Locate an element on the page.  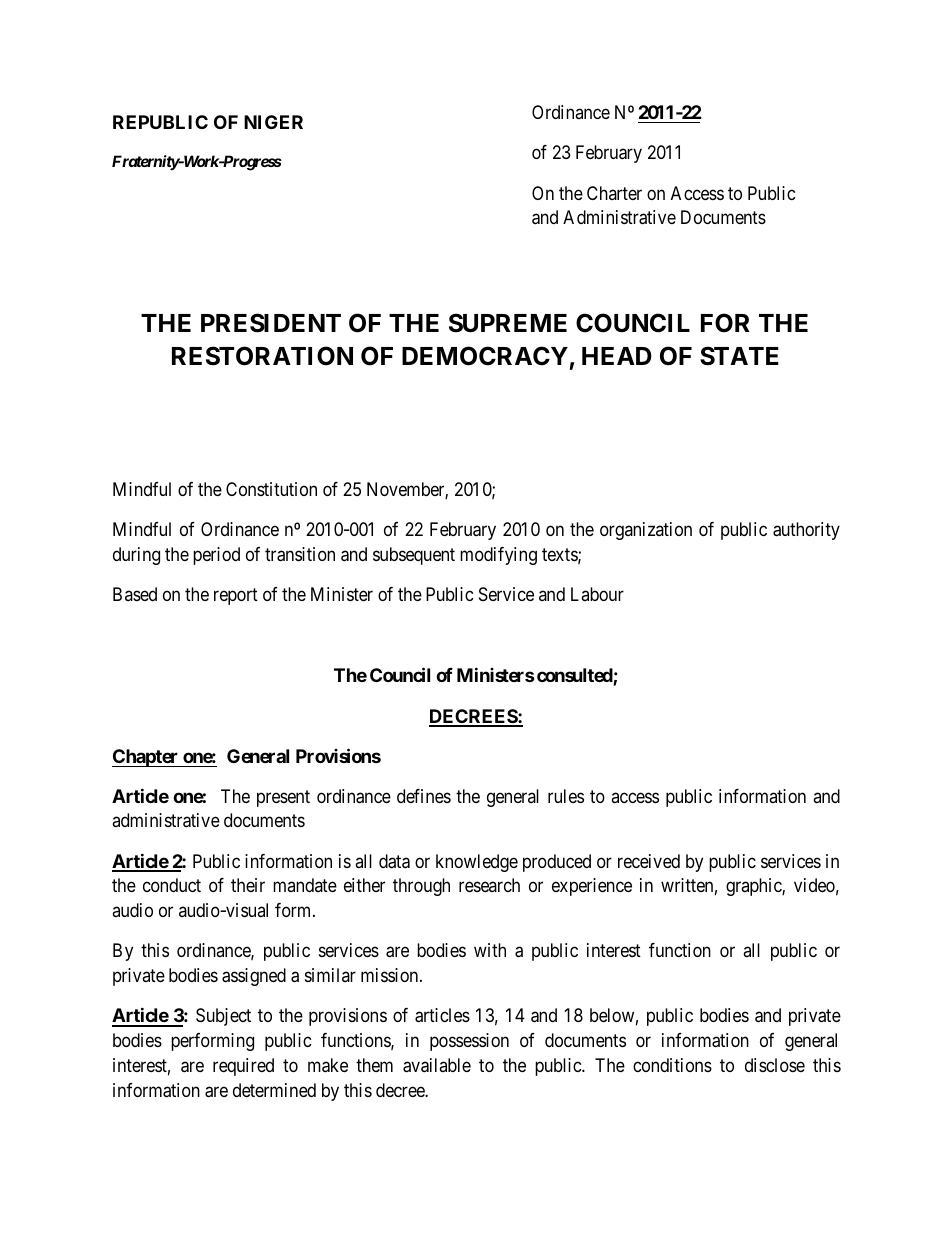
required is located at coordinates (243, 1067).
